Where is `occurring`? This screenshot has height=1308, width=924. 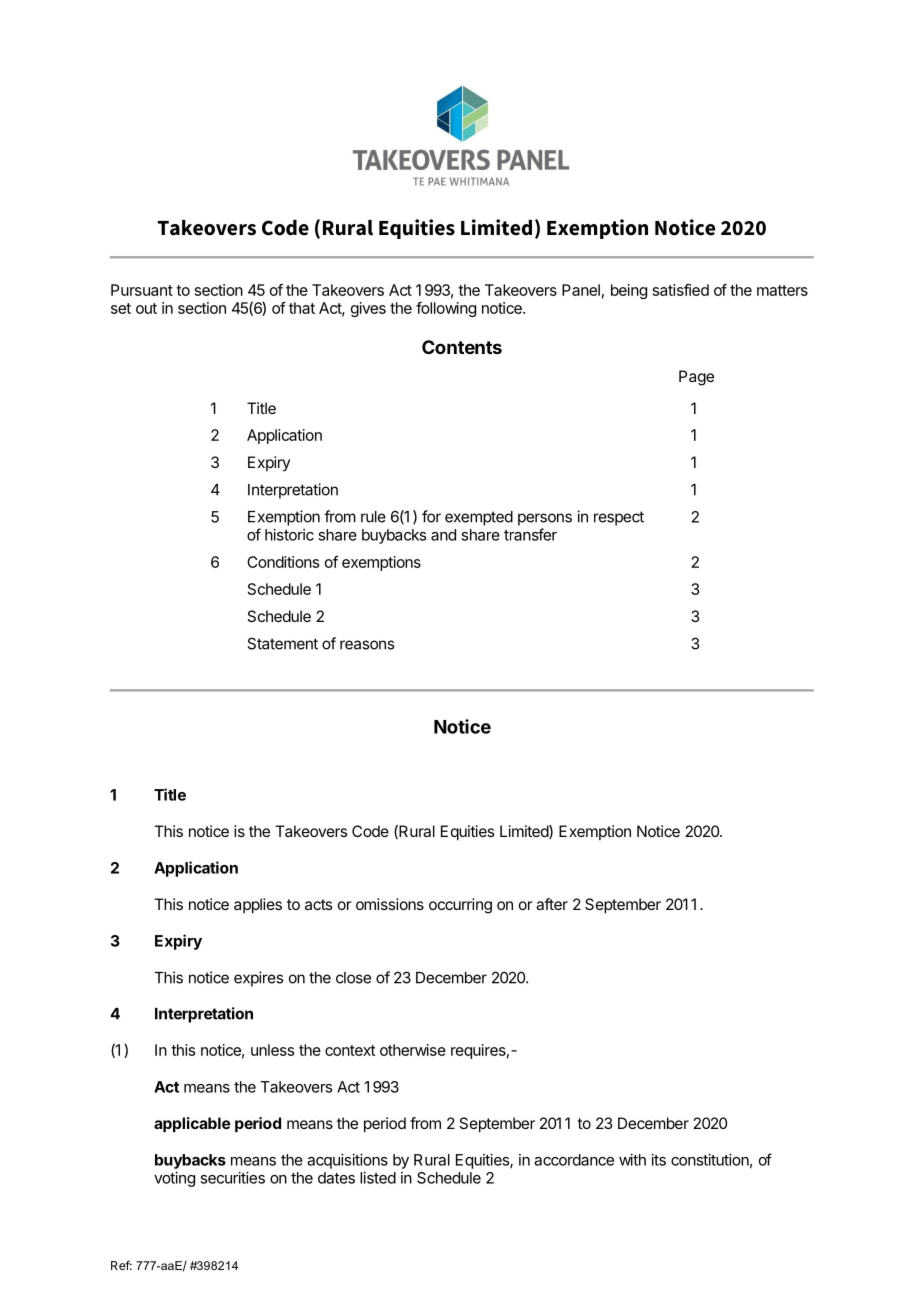 occurring is located at coordinates (460, 906).
